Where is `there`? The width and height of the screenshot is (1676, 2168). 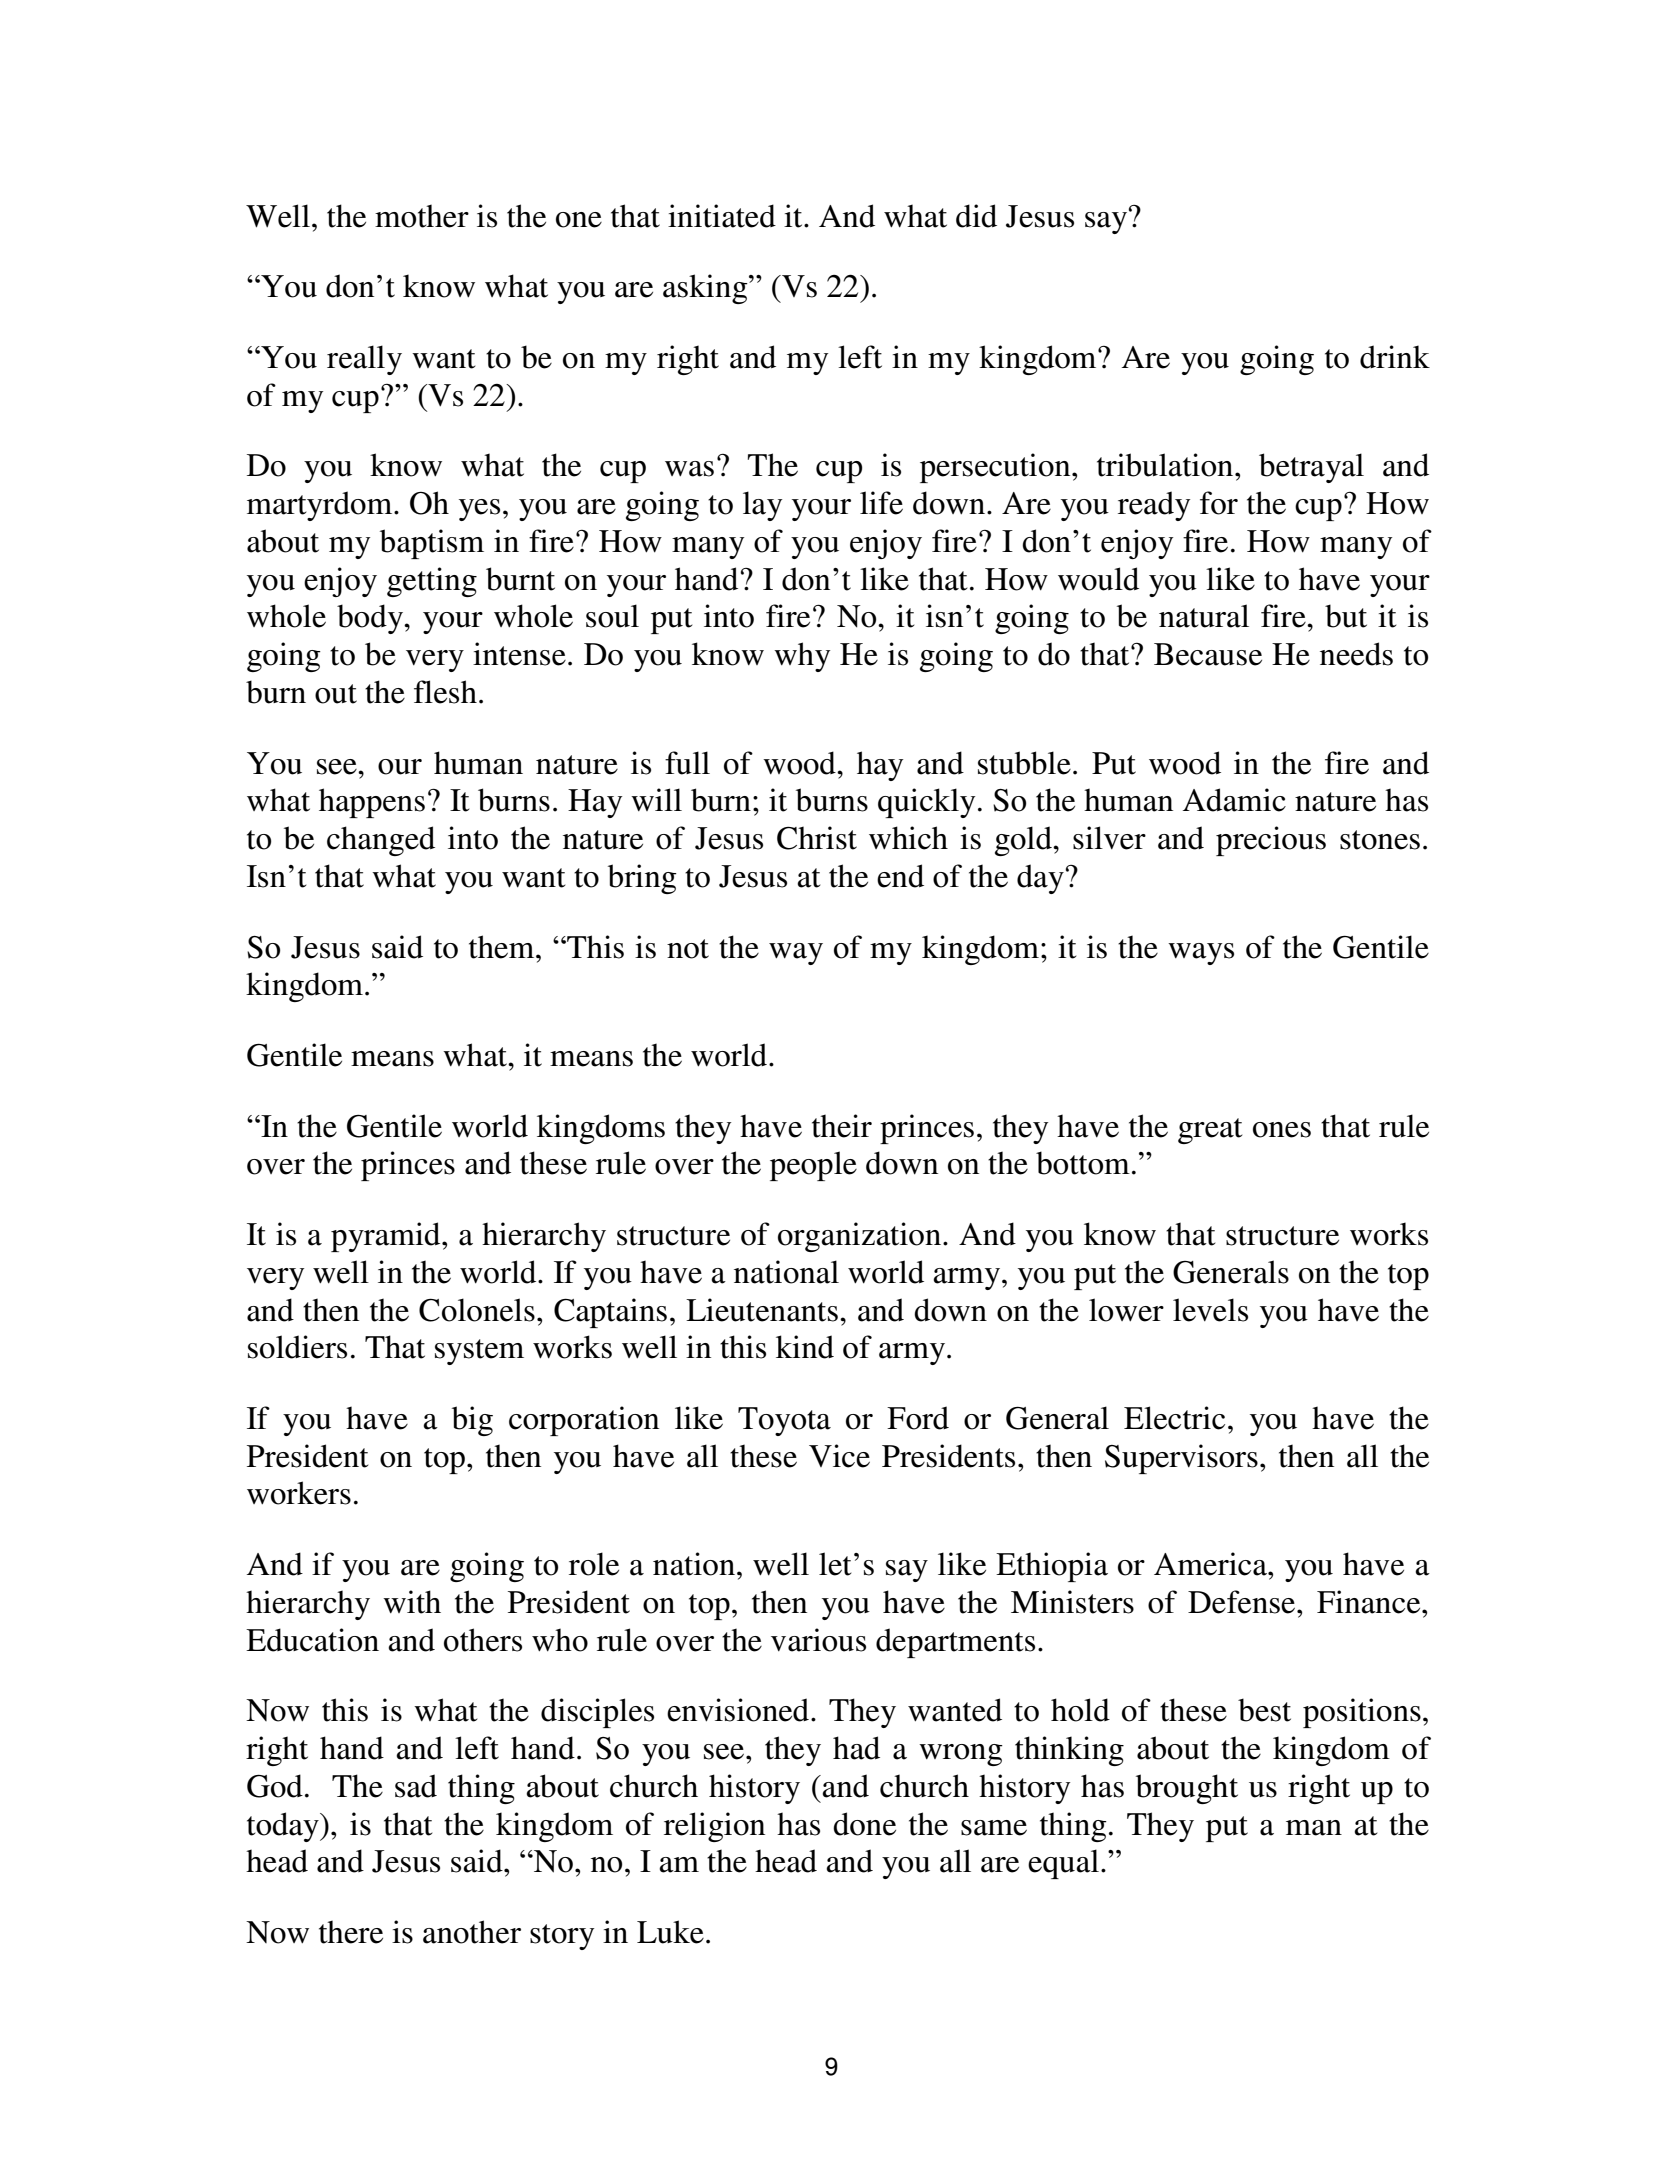
there is located at coordinates (351, 1932).
